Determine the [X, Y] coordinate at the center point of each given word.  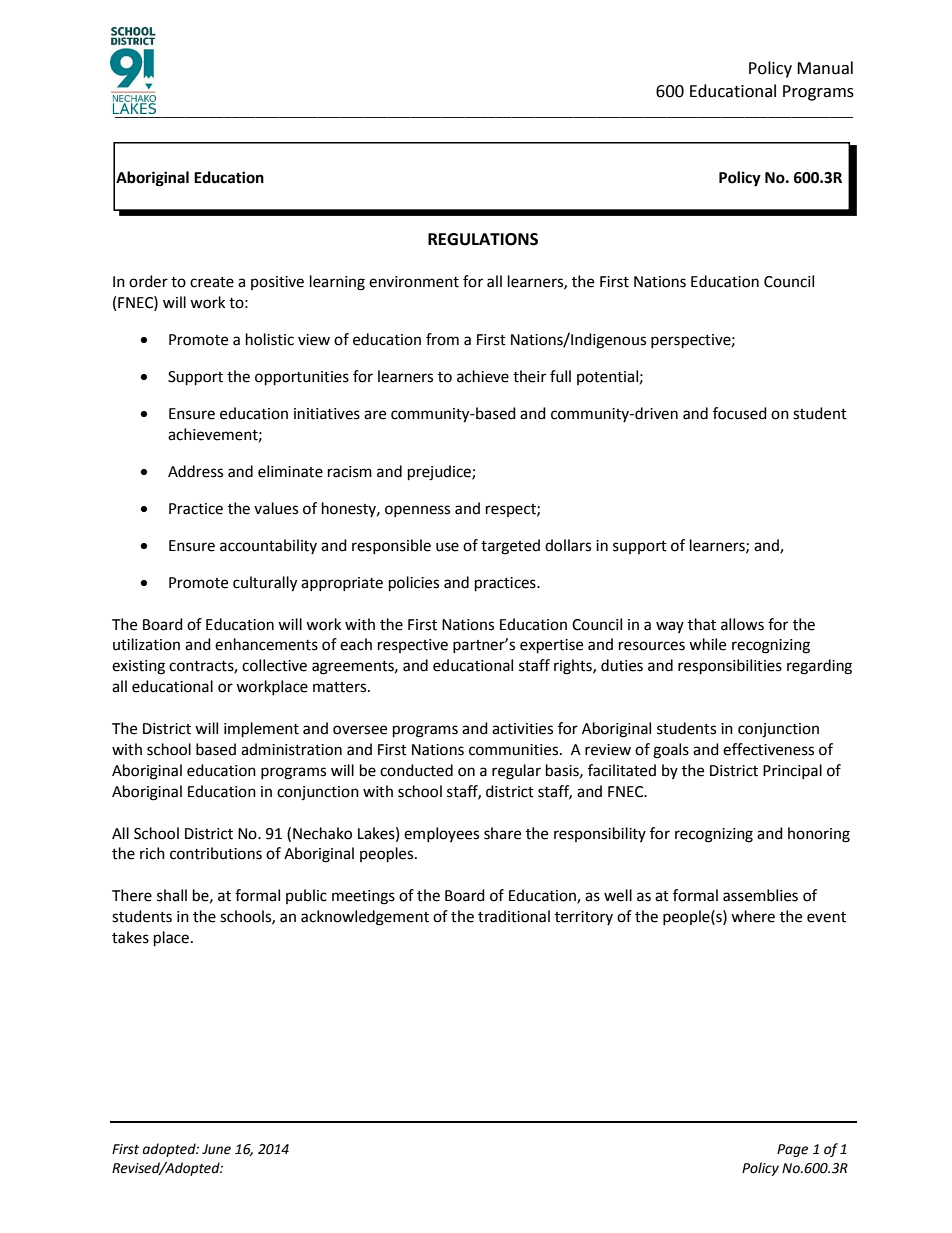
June [216, 1149]
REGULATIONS [483, 239]
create [212, 282]
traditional [514, 916]
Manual [825, 68]
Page [792, 1150]
